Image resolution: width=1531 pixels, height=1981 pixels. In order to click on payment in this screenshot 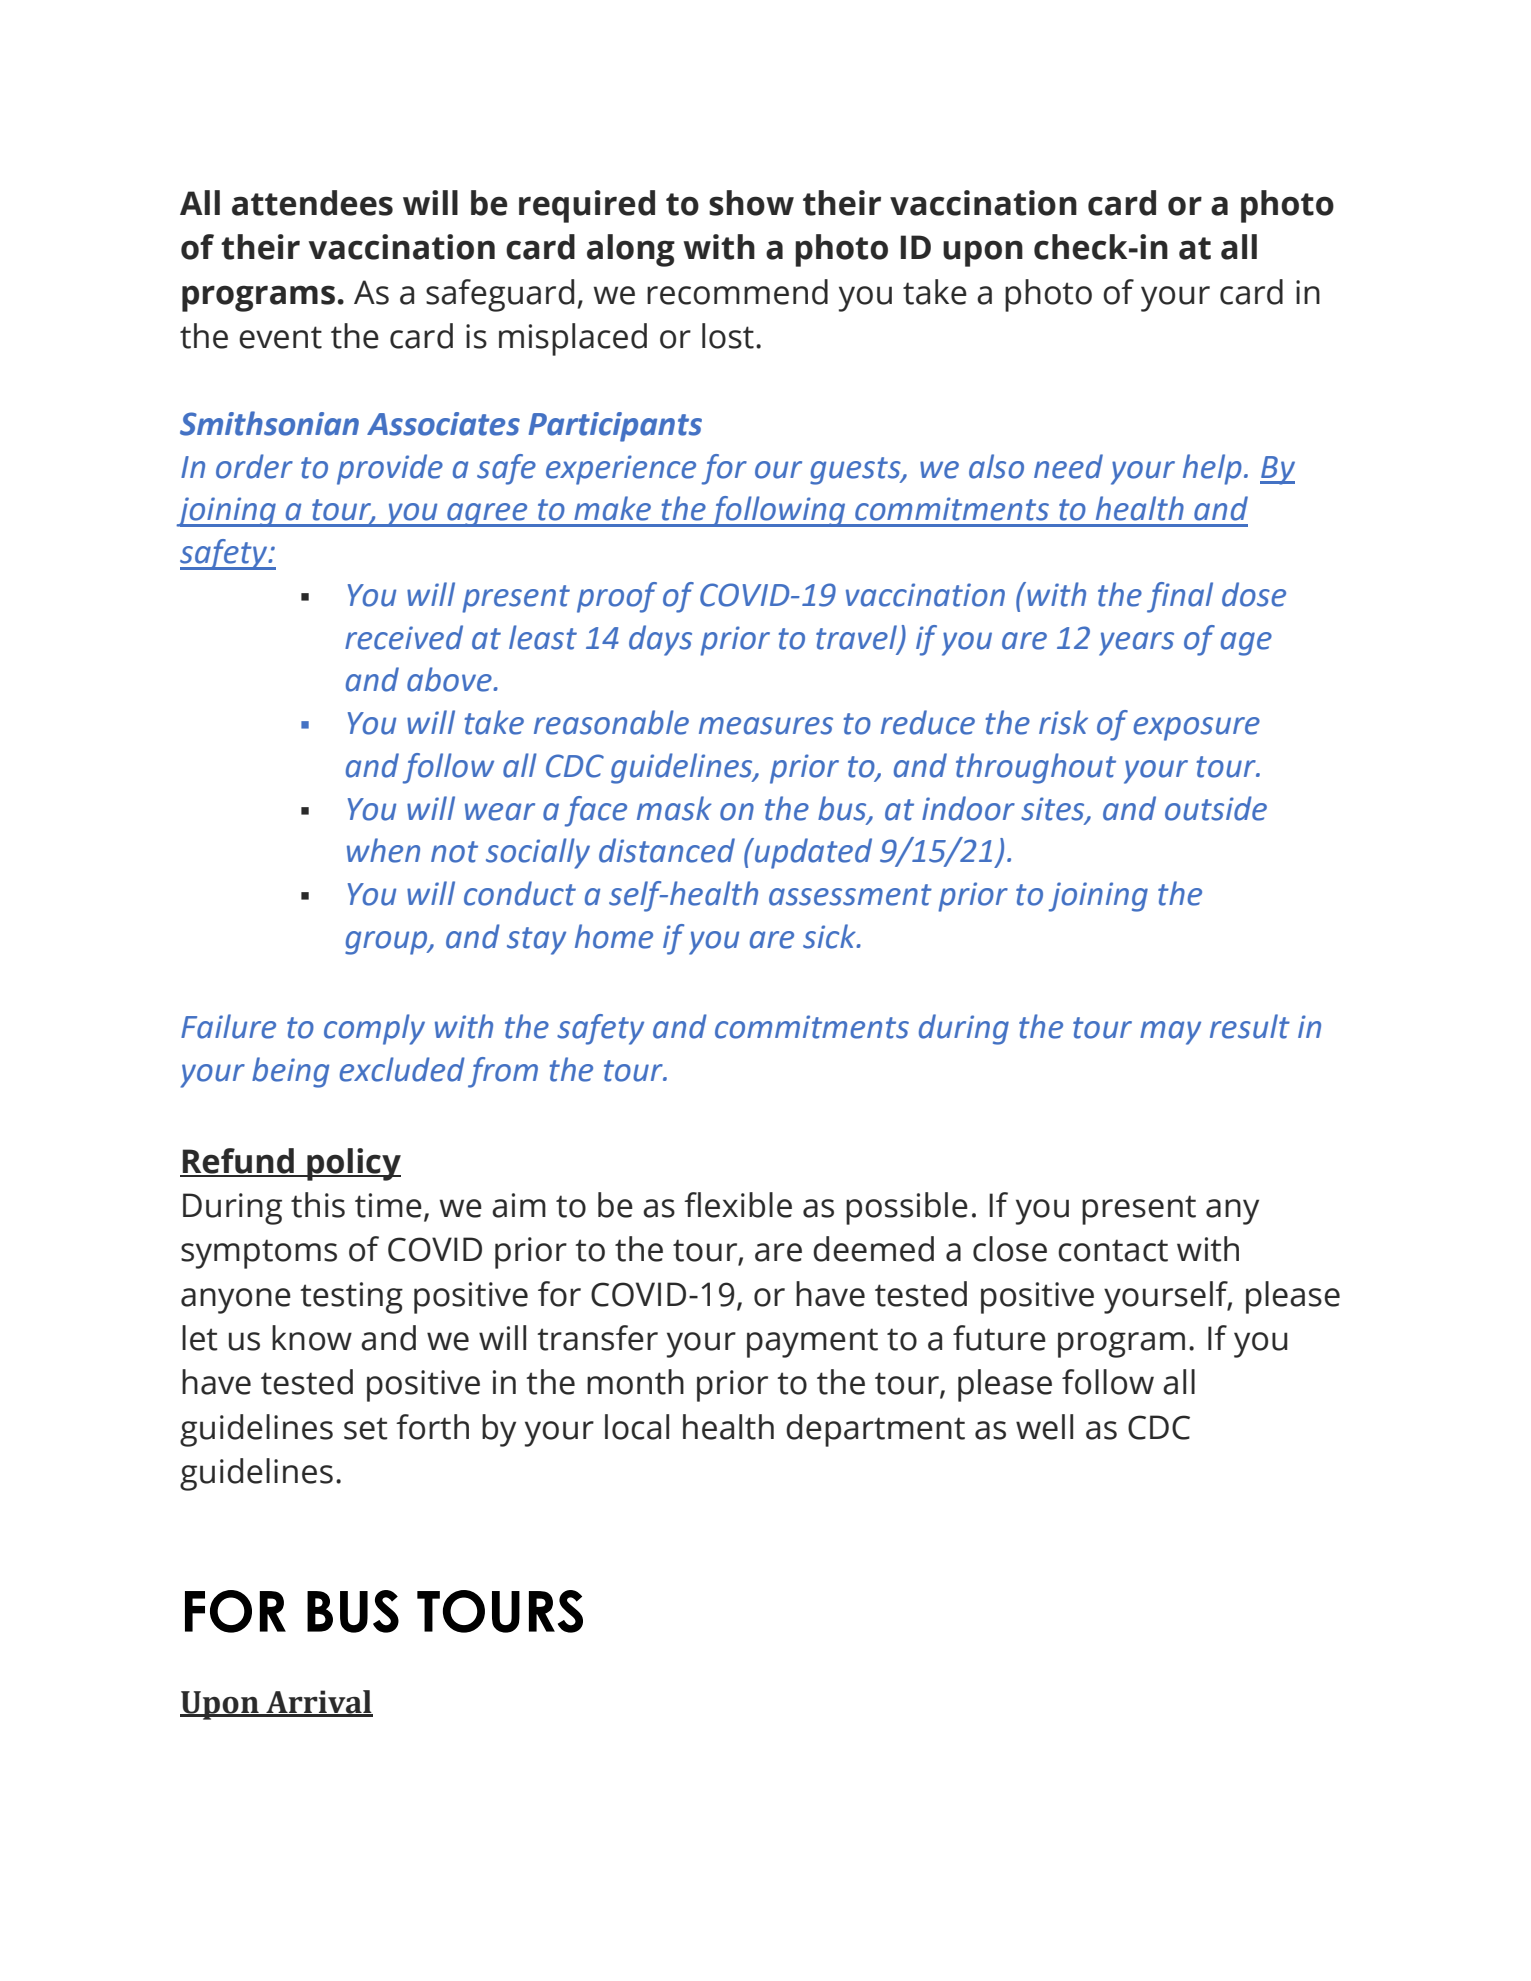, I will do `click(812, 1343)`.
